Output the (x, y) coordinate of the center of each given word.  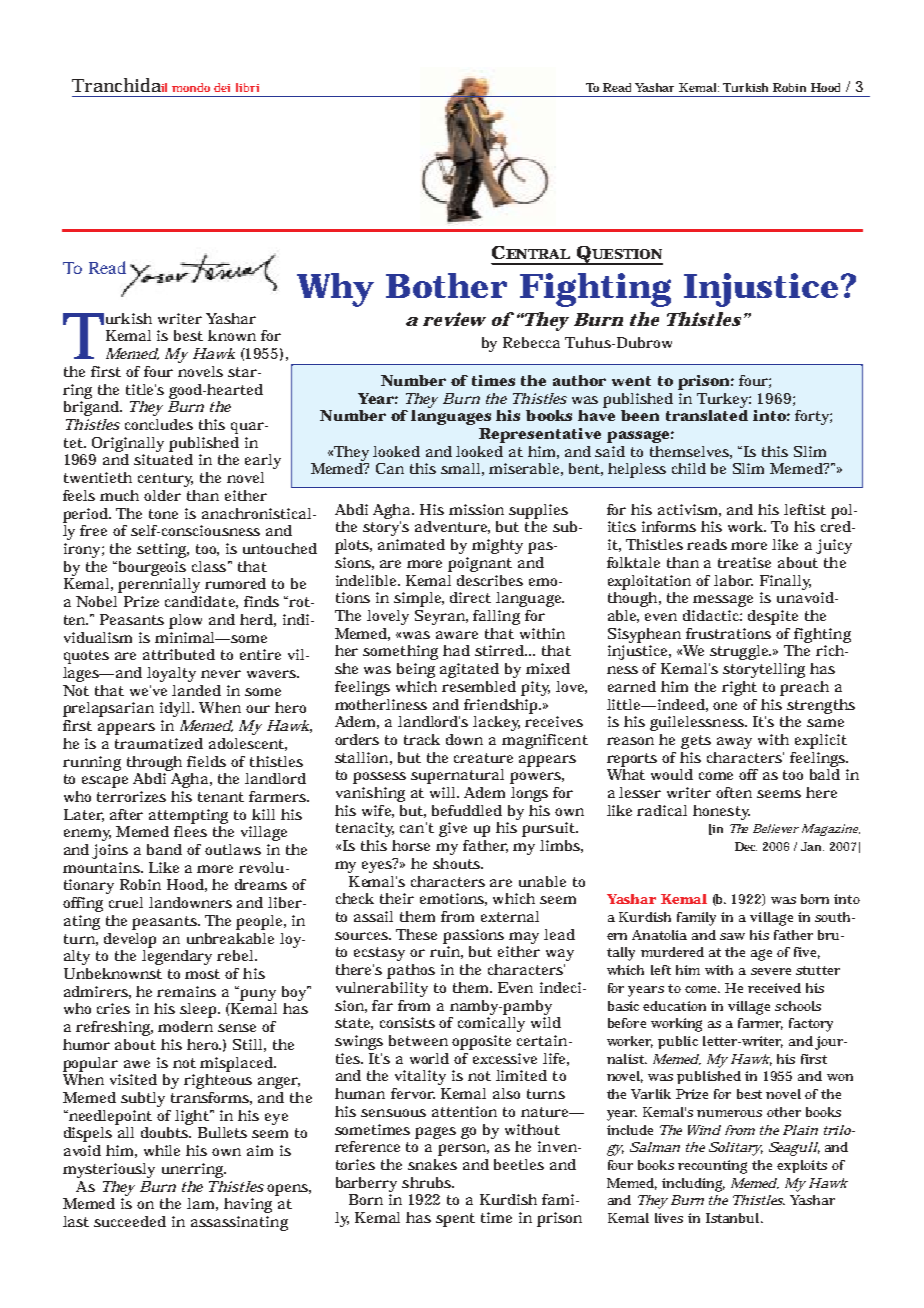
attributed (179, 654)
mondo (191, 87)
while (162, 1150)
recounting (712, 1167)
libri (247, 87)
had (456, 650)
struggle (739, 652)
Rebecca (531, 342)
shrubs (426, 1182)
